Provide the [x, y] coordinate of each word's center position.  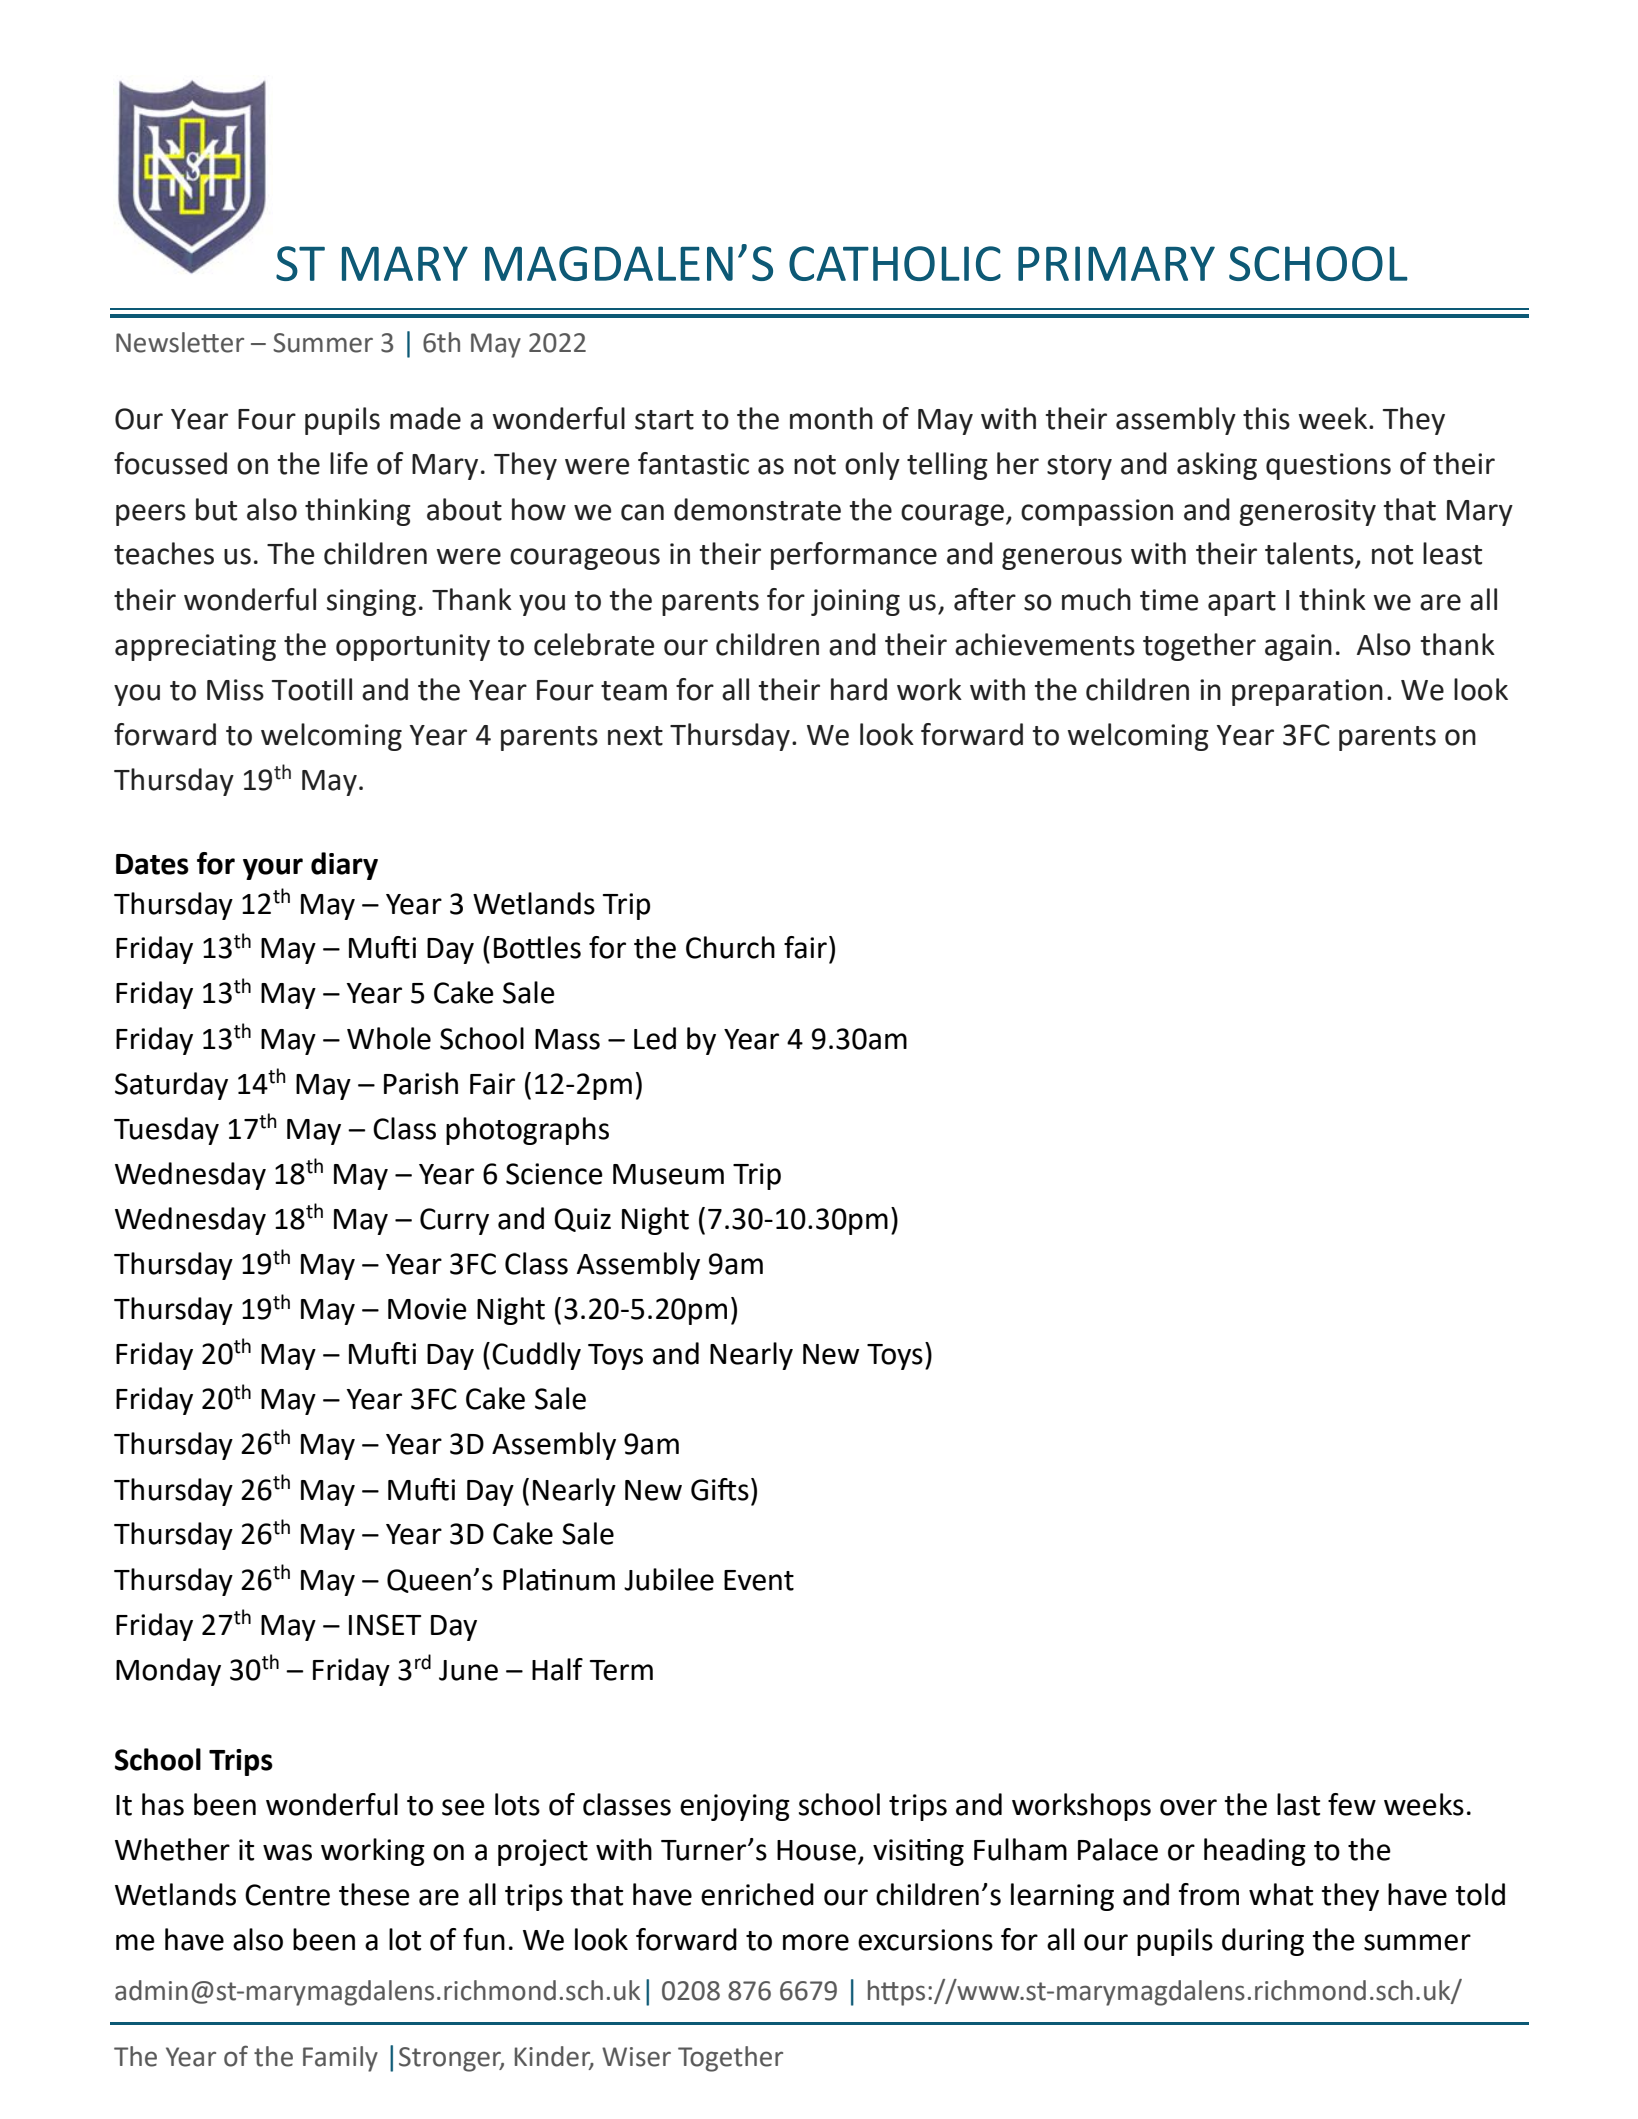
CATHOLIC [895, 263]
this [1266, 418]
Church [730, 947]
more [816, 1942]
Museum [668, 1174]
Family [340, 2059]
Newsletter [180, 342]
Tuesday [166, 1131]
